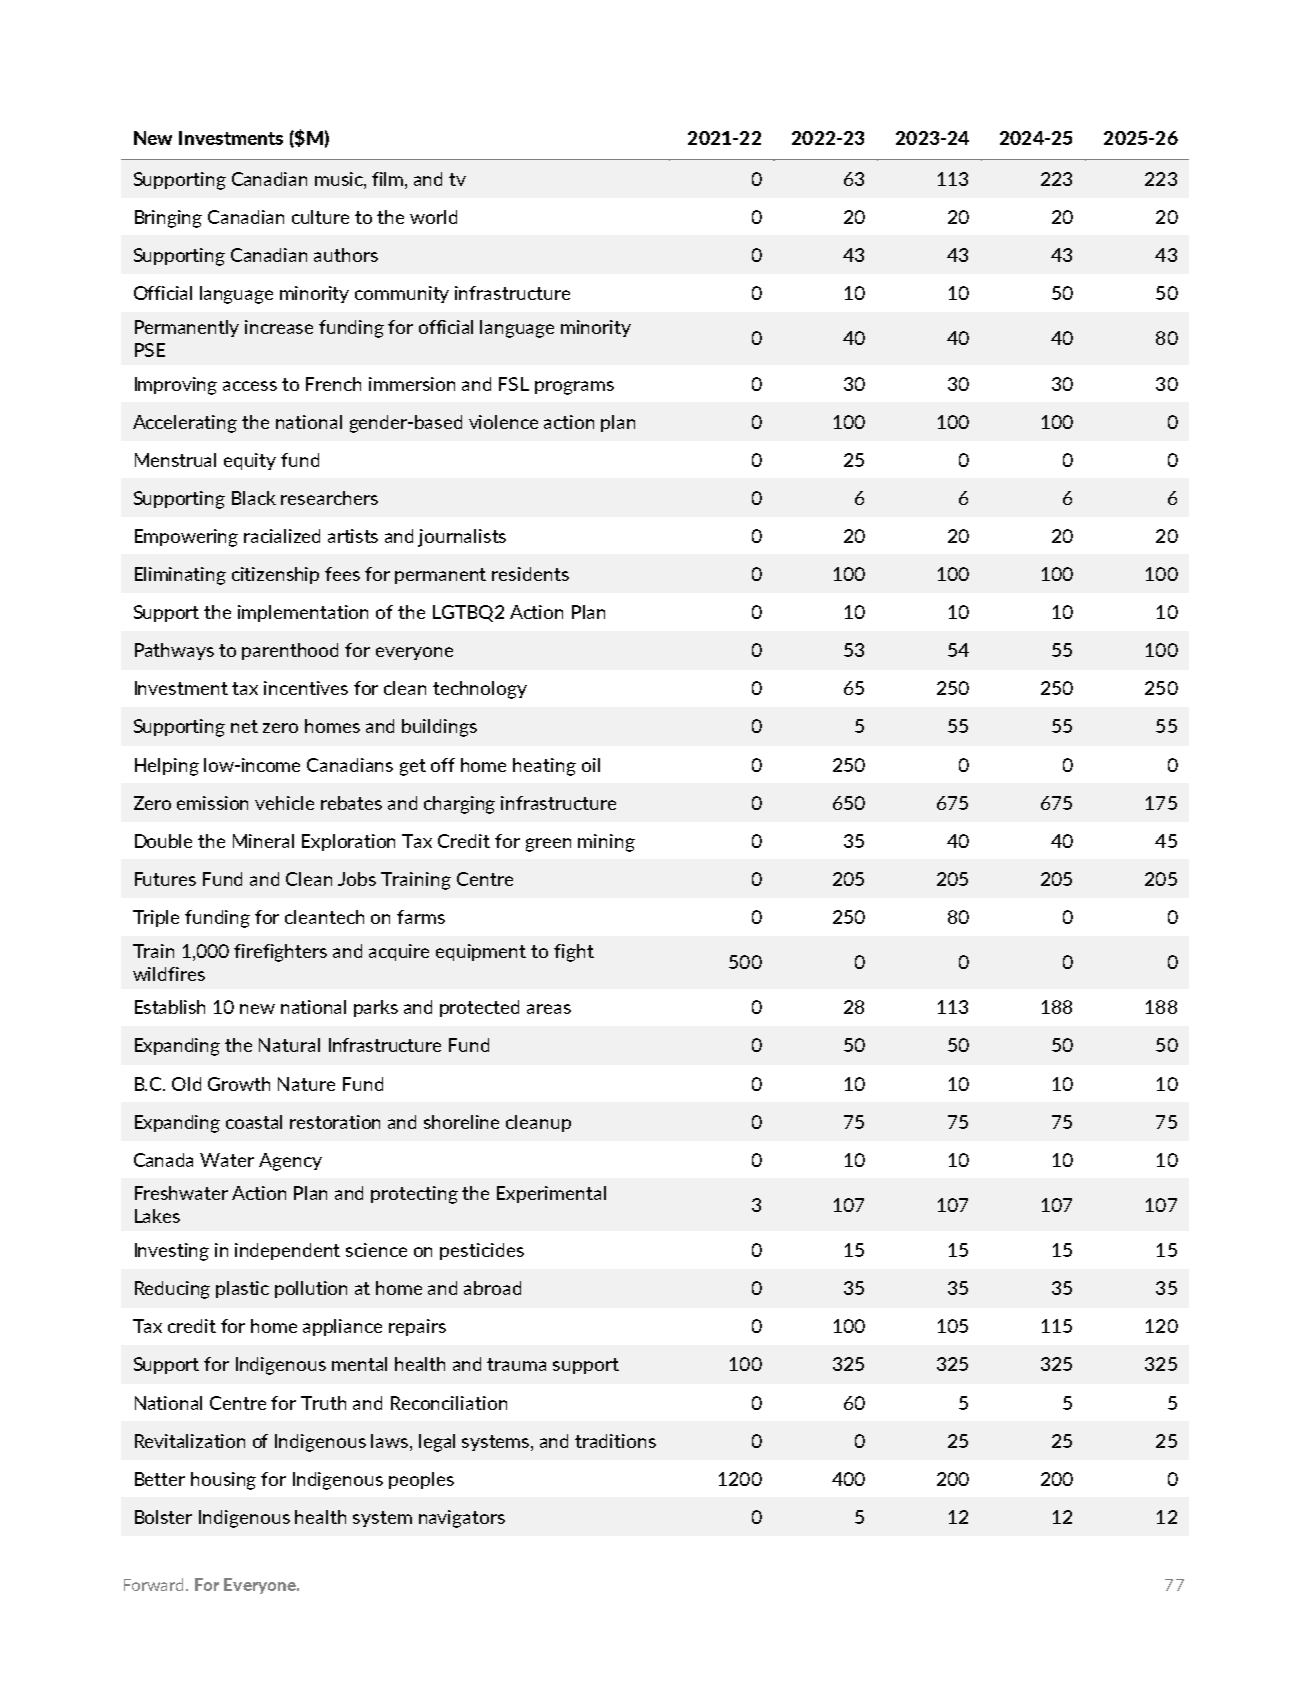 This screenshot has width=1310, height=1695. Describe the element at coordinates (168, 219) in the screenshot. I see `Bringing` at that location.
